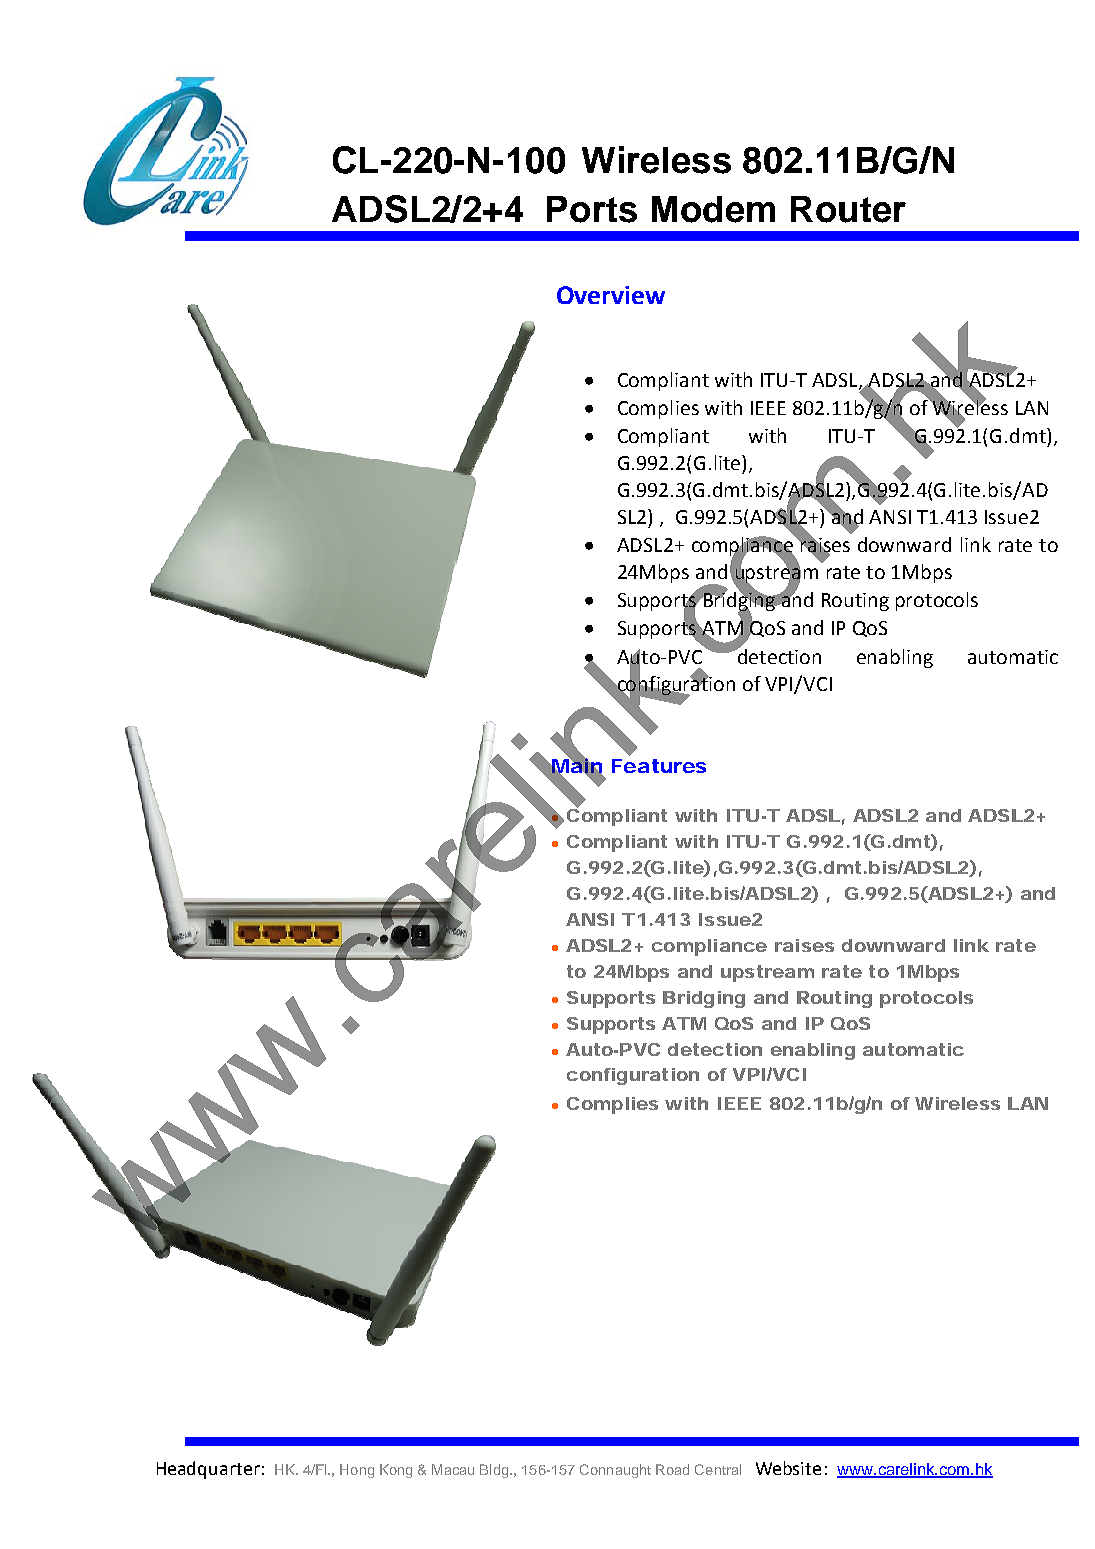  Describe the element at coordinates (357, 1471) in the screenshot. I see `Hong` at that location.
